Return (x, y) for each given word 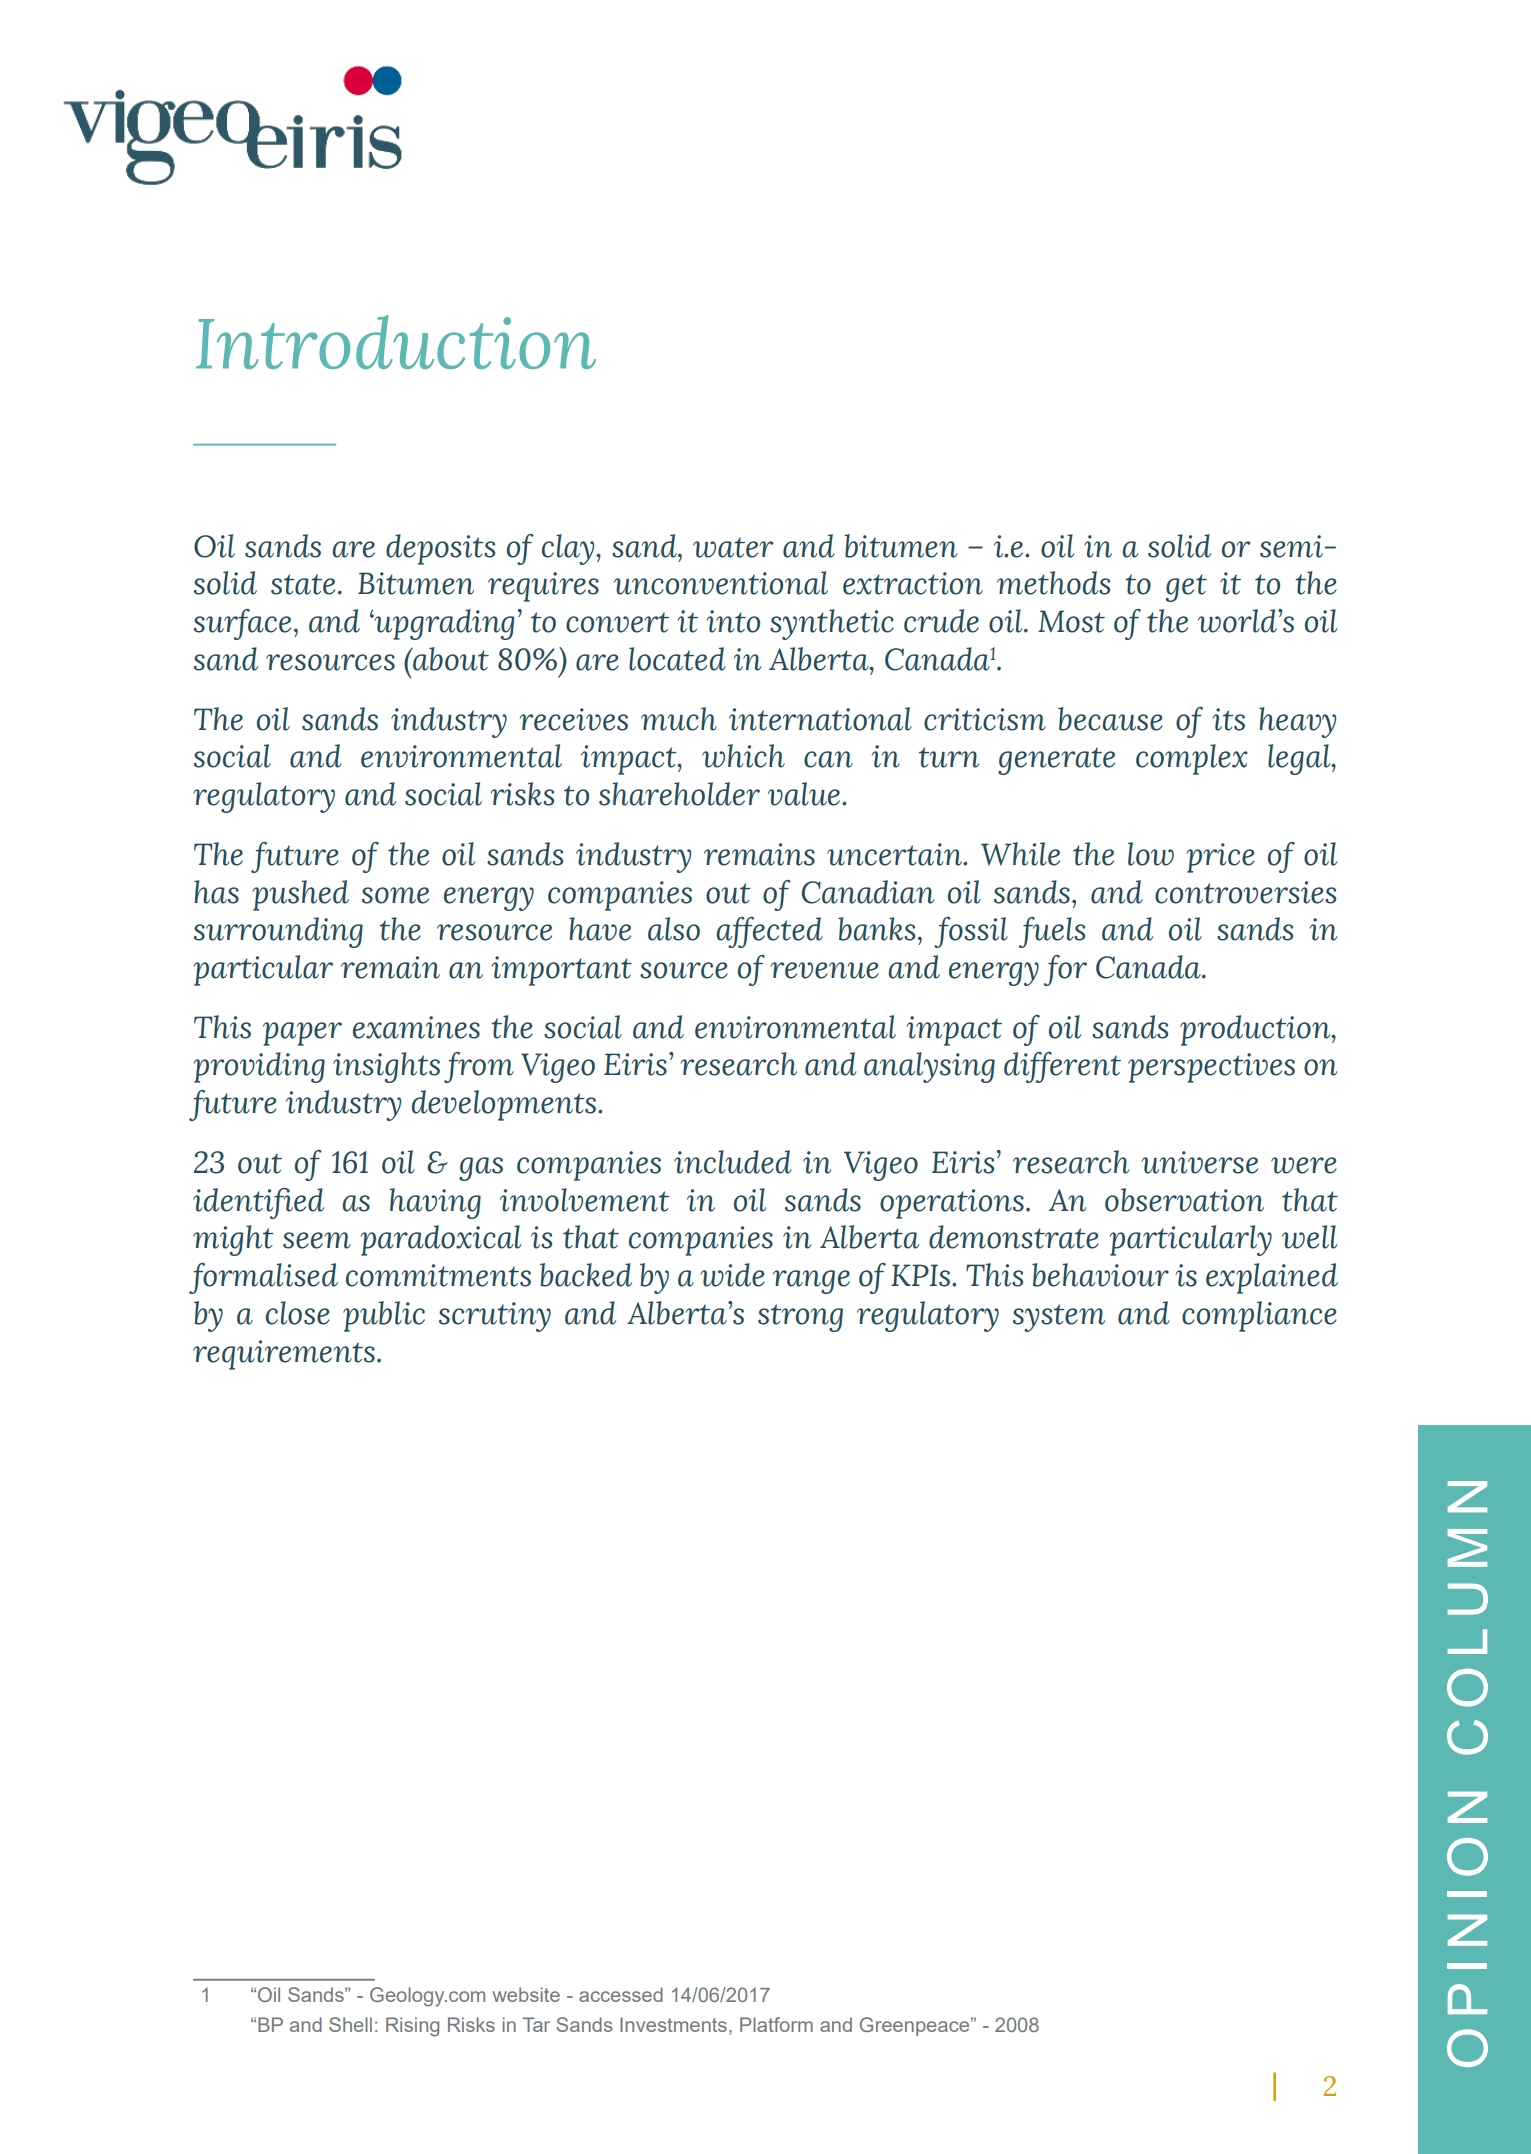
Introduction (396, 342)
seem (317, 1240)
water (733, 547)
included (733, 1162)
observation (1184, 1200)
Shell (350, 2024)
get (1186, 588)
